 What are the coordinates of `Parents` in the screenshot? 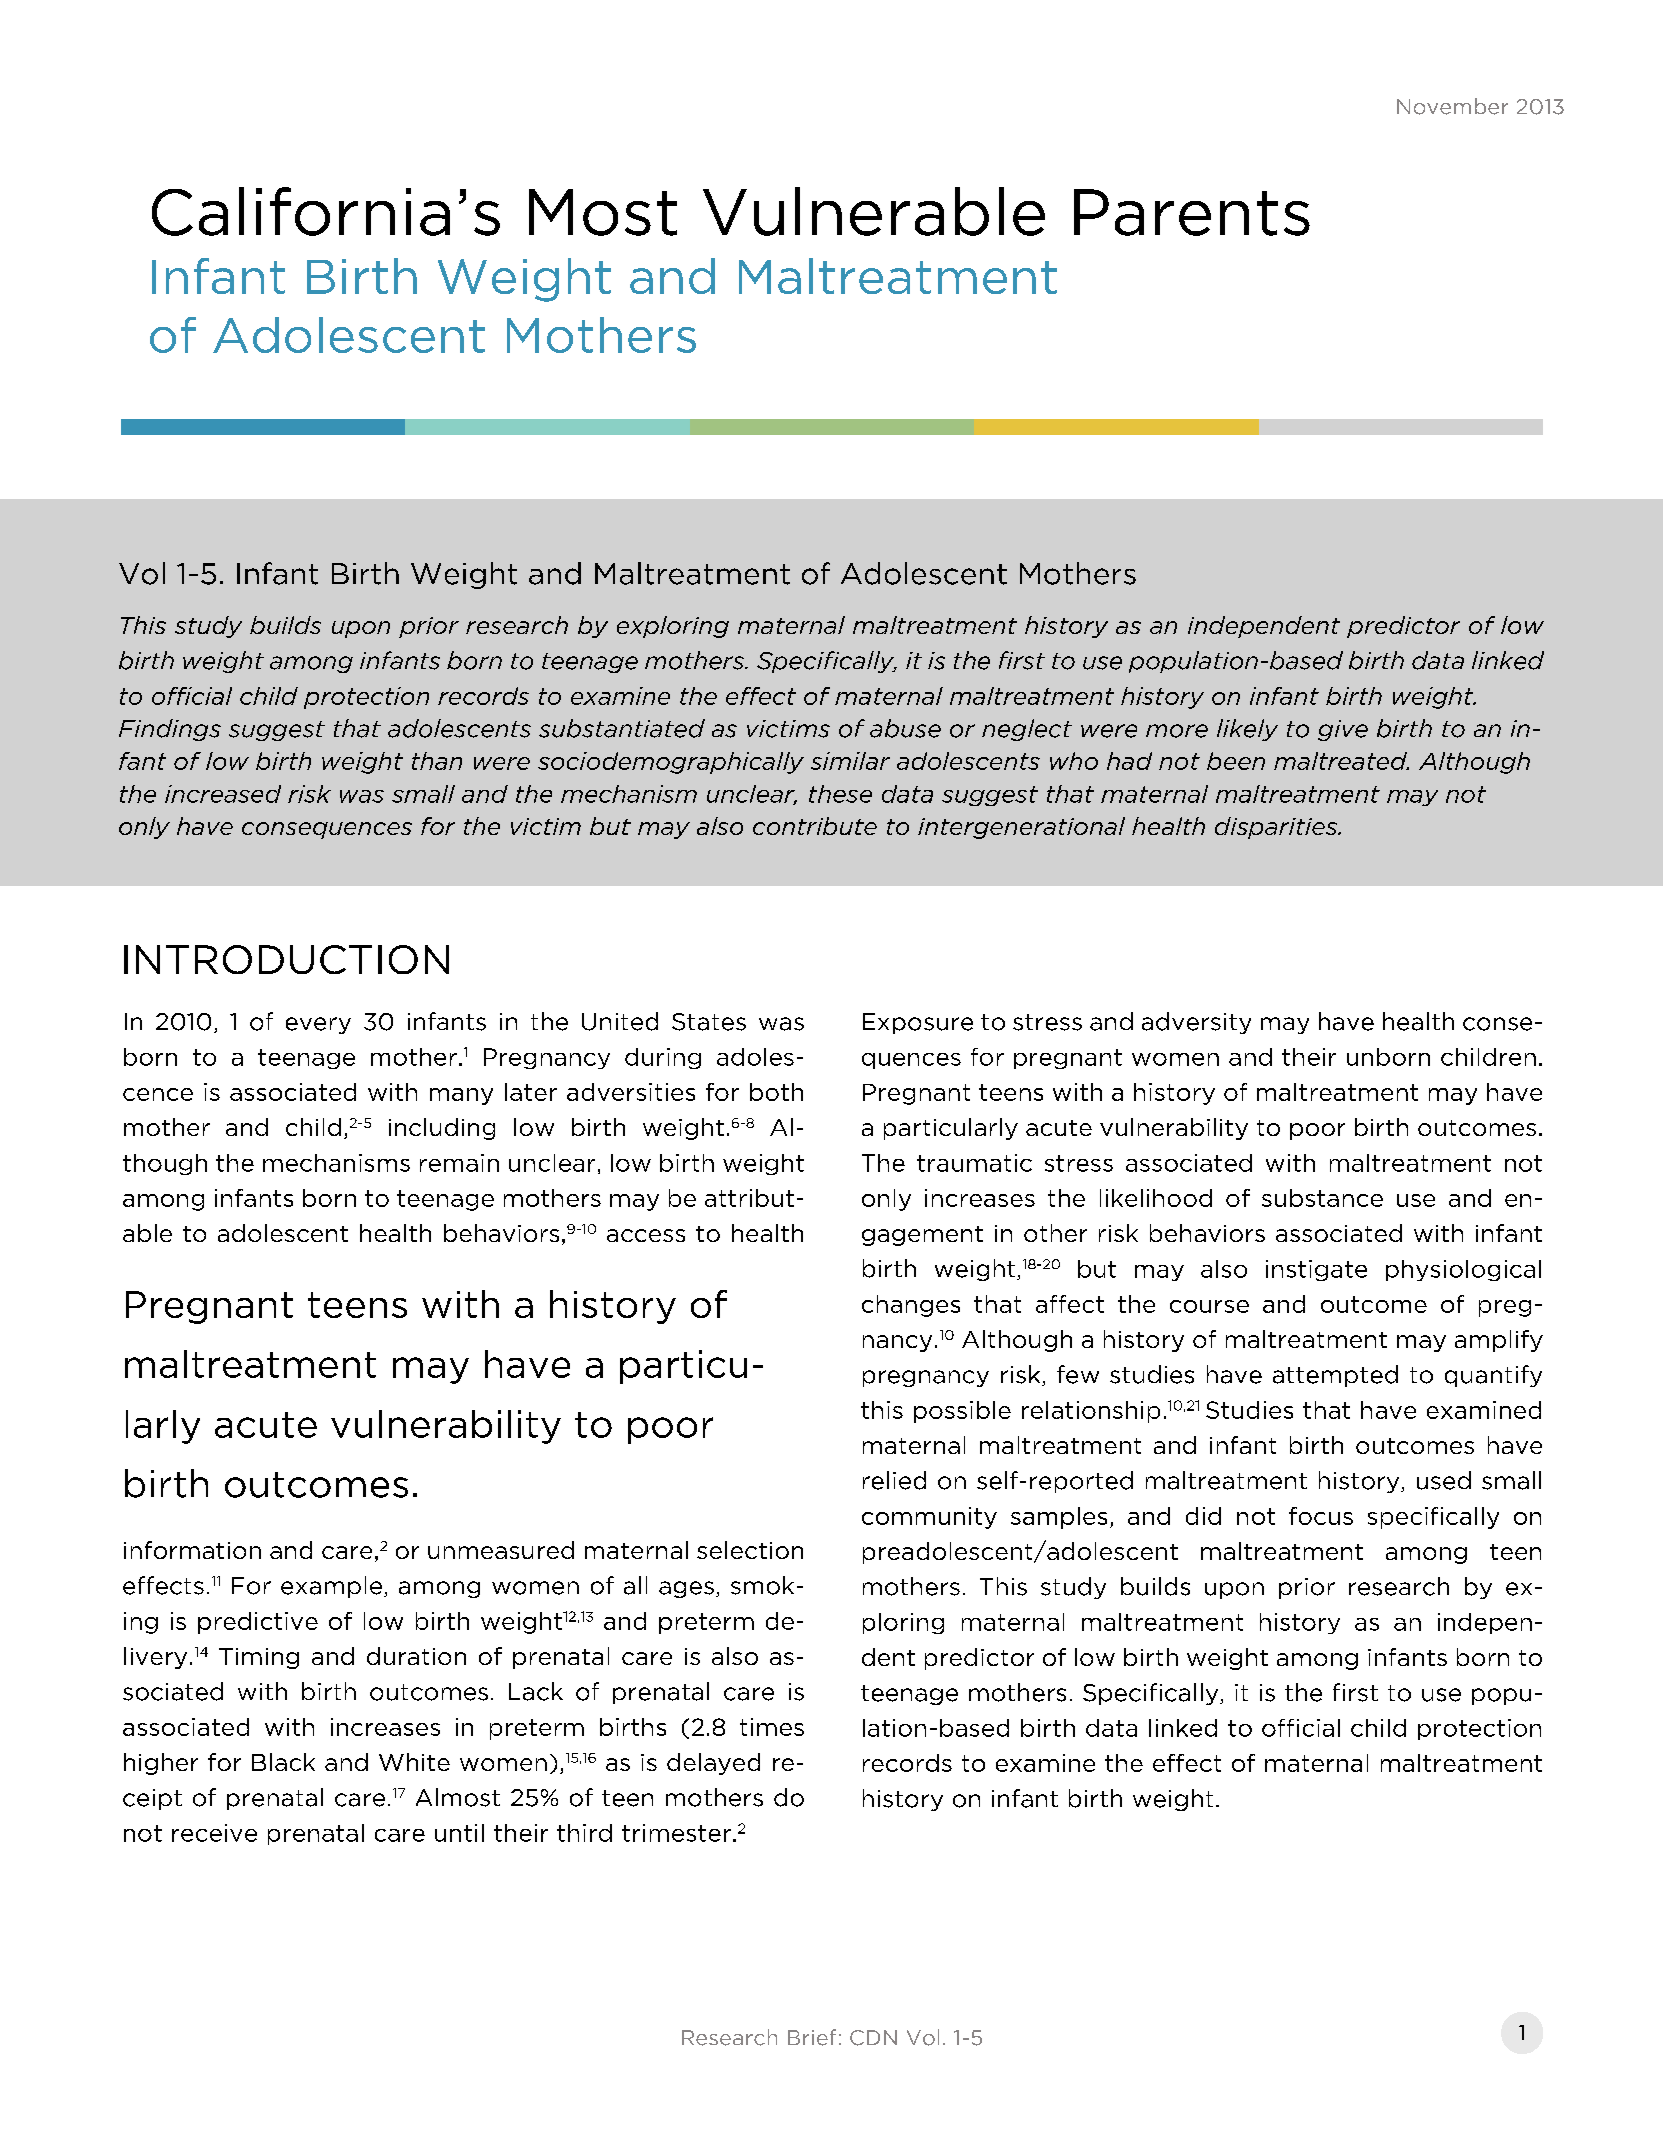 It's located at (1192, 212).
